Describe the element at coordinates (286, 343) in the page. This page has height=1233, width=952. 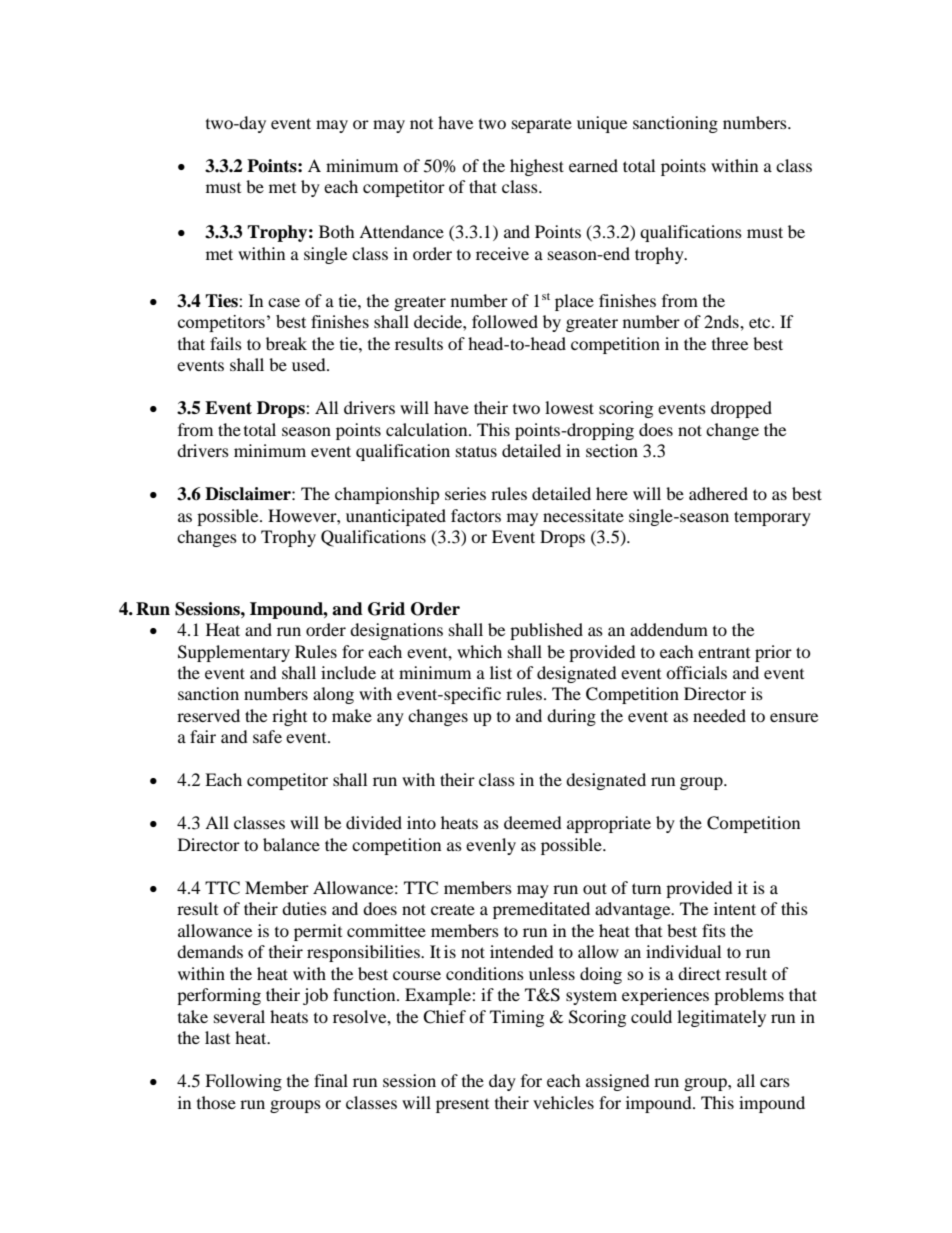
I see `break` at that location.
